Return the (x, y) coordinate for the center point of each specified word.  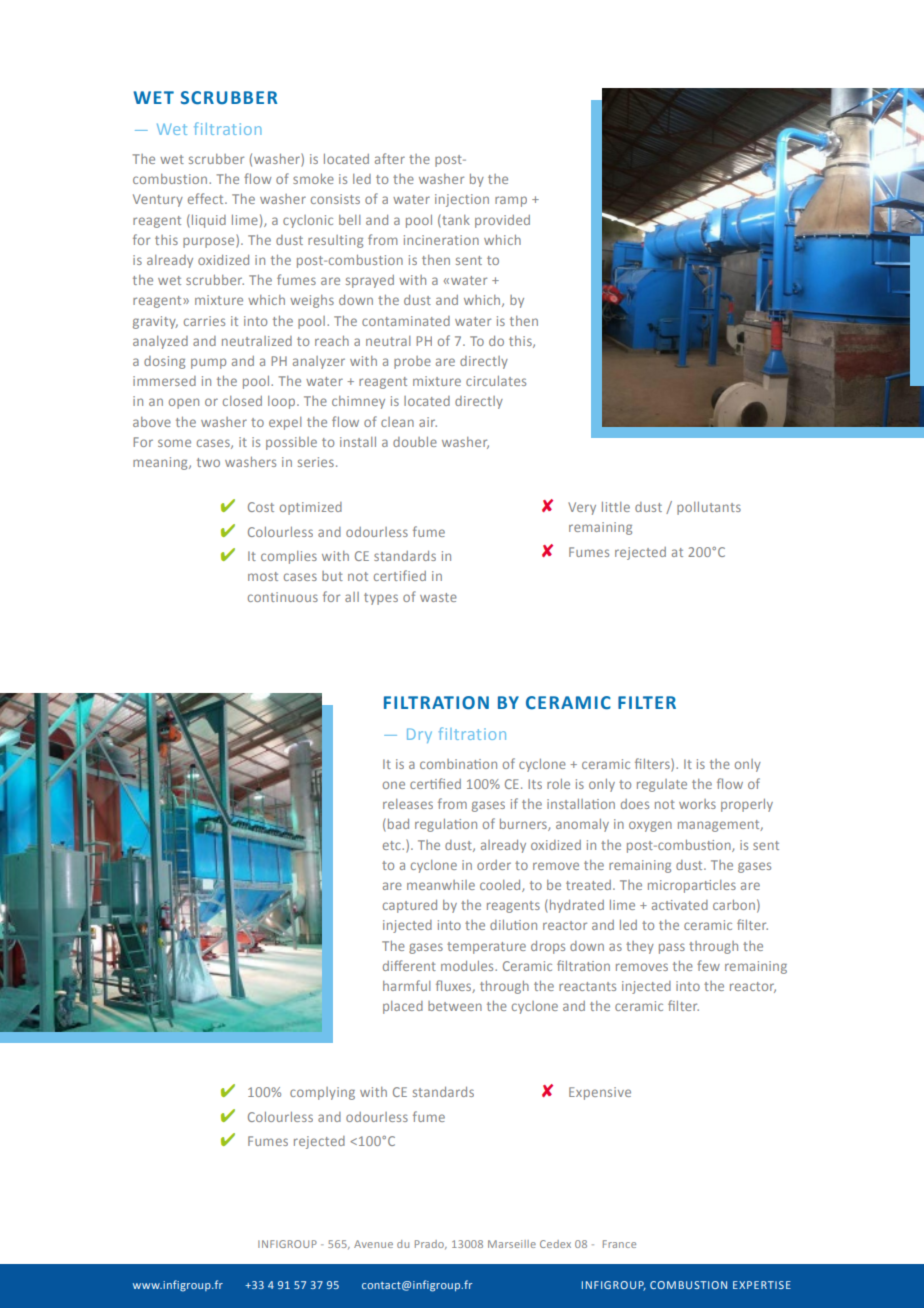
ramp (511, 201)
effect (207, 198)
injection (462, 200)
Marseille (512, 1244)
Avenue (373, 1244)
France (619, 1244)
